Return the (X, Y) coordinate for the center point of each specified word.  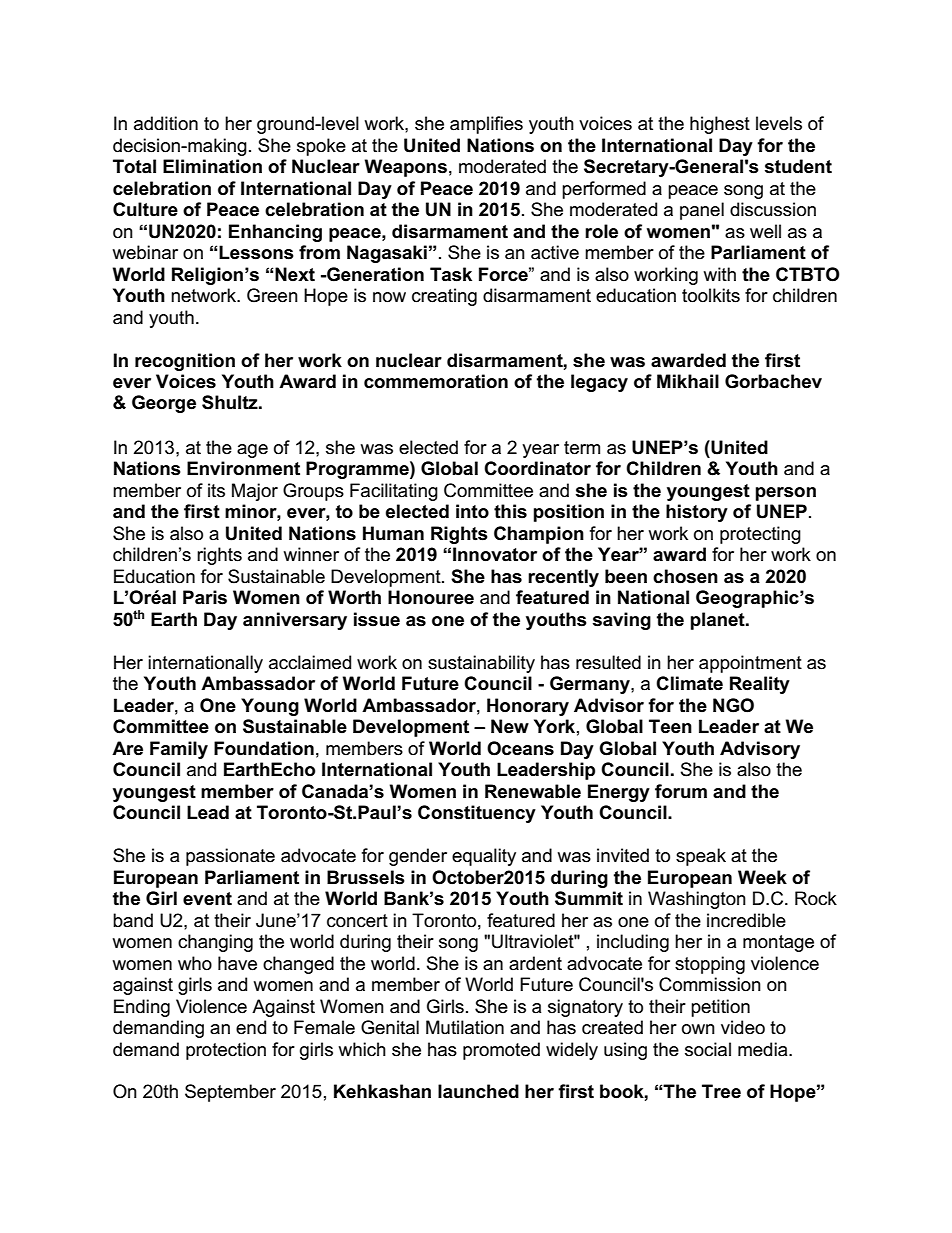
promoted (501, 1051)
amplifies (486, 125)
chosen (685, 576)
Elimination (212, 166)
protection (226, 1051)
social (708, 1049)
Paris (205, 597)
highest (720, 125)
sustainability (481, 664)
